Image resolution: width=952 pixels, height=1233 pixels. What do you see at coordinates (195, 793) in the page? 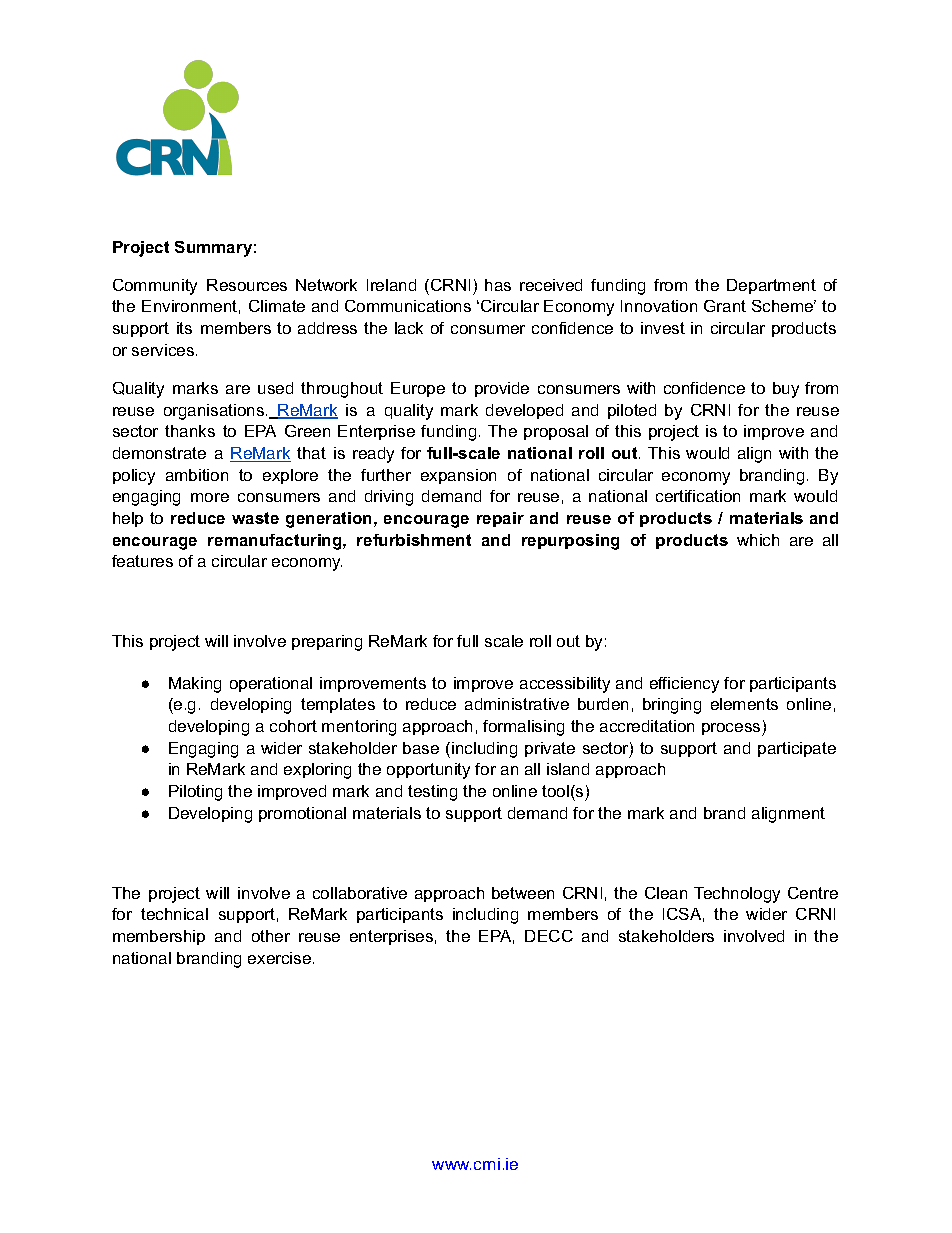
I see `Piloting` at bounding box center [195, 793].
